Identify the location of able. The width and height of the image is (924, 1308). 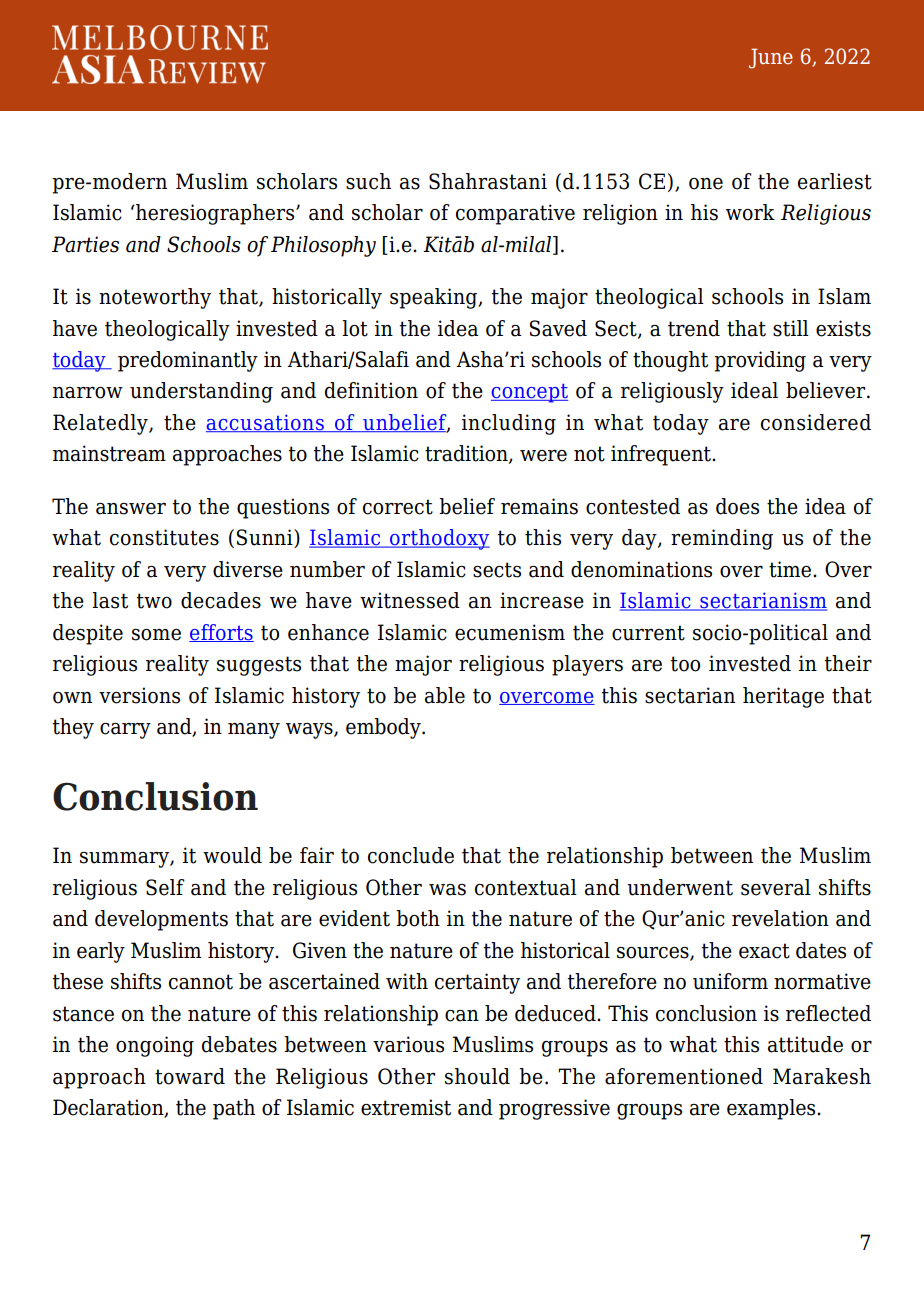
(445, 695).
